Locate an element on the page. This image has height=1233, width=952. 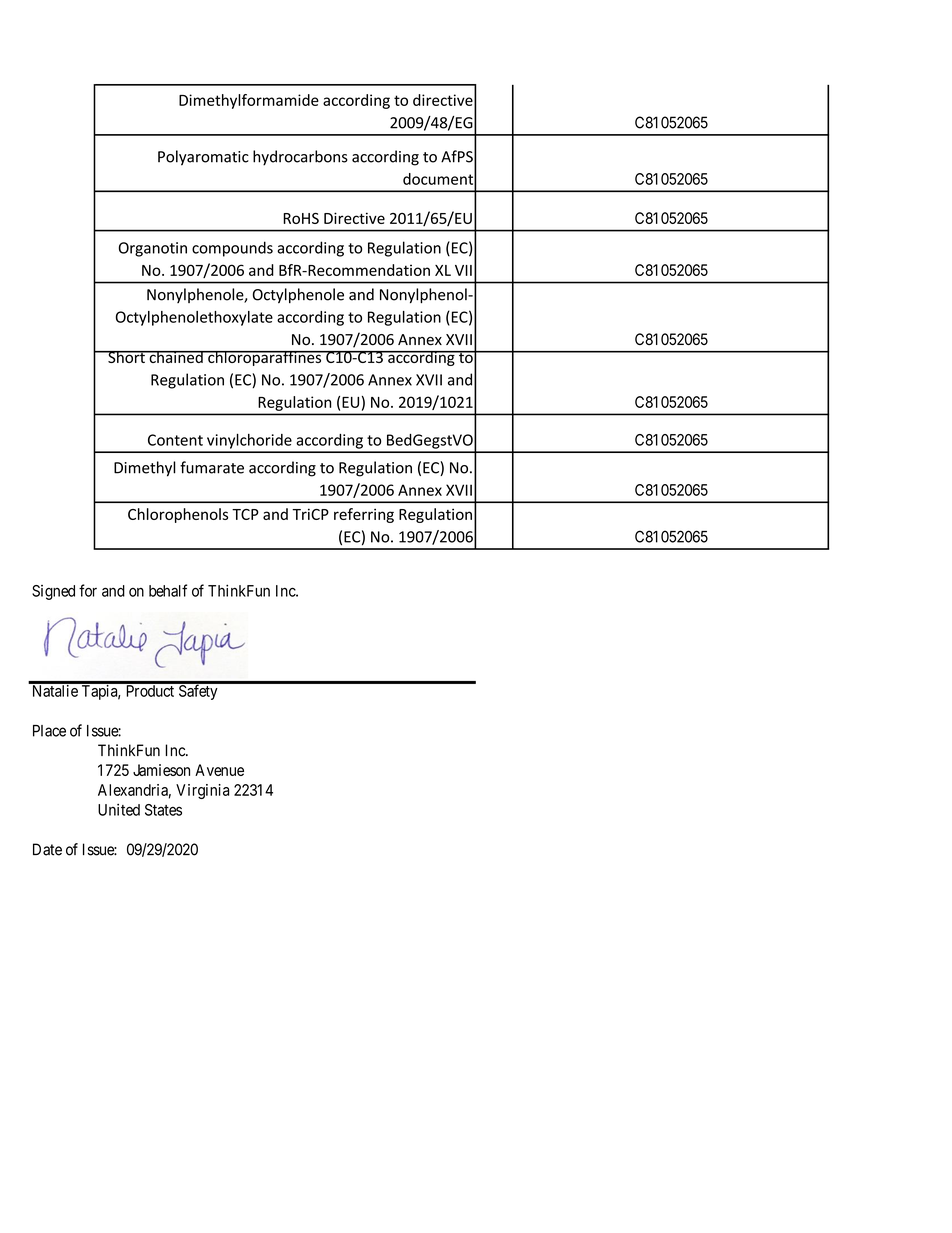
Content is located at coordinates (175, 440).
